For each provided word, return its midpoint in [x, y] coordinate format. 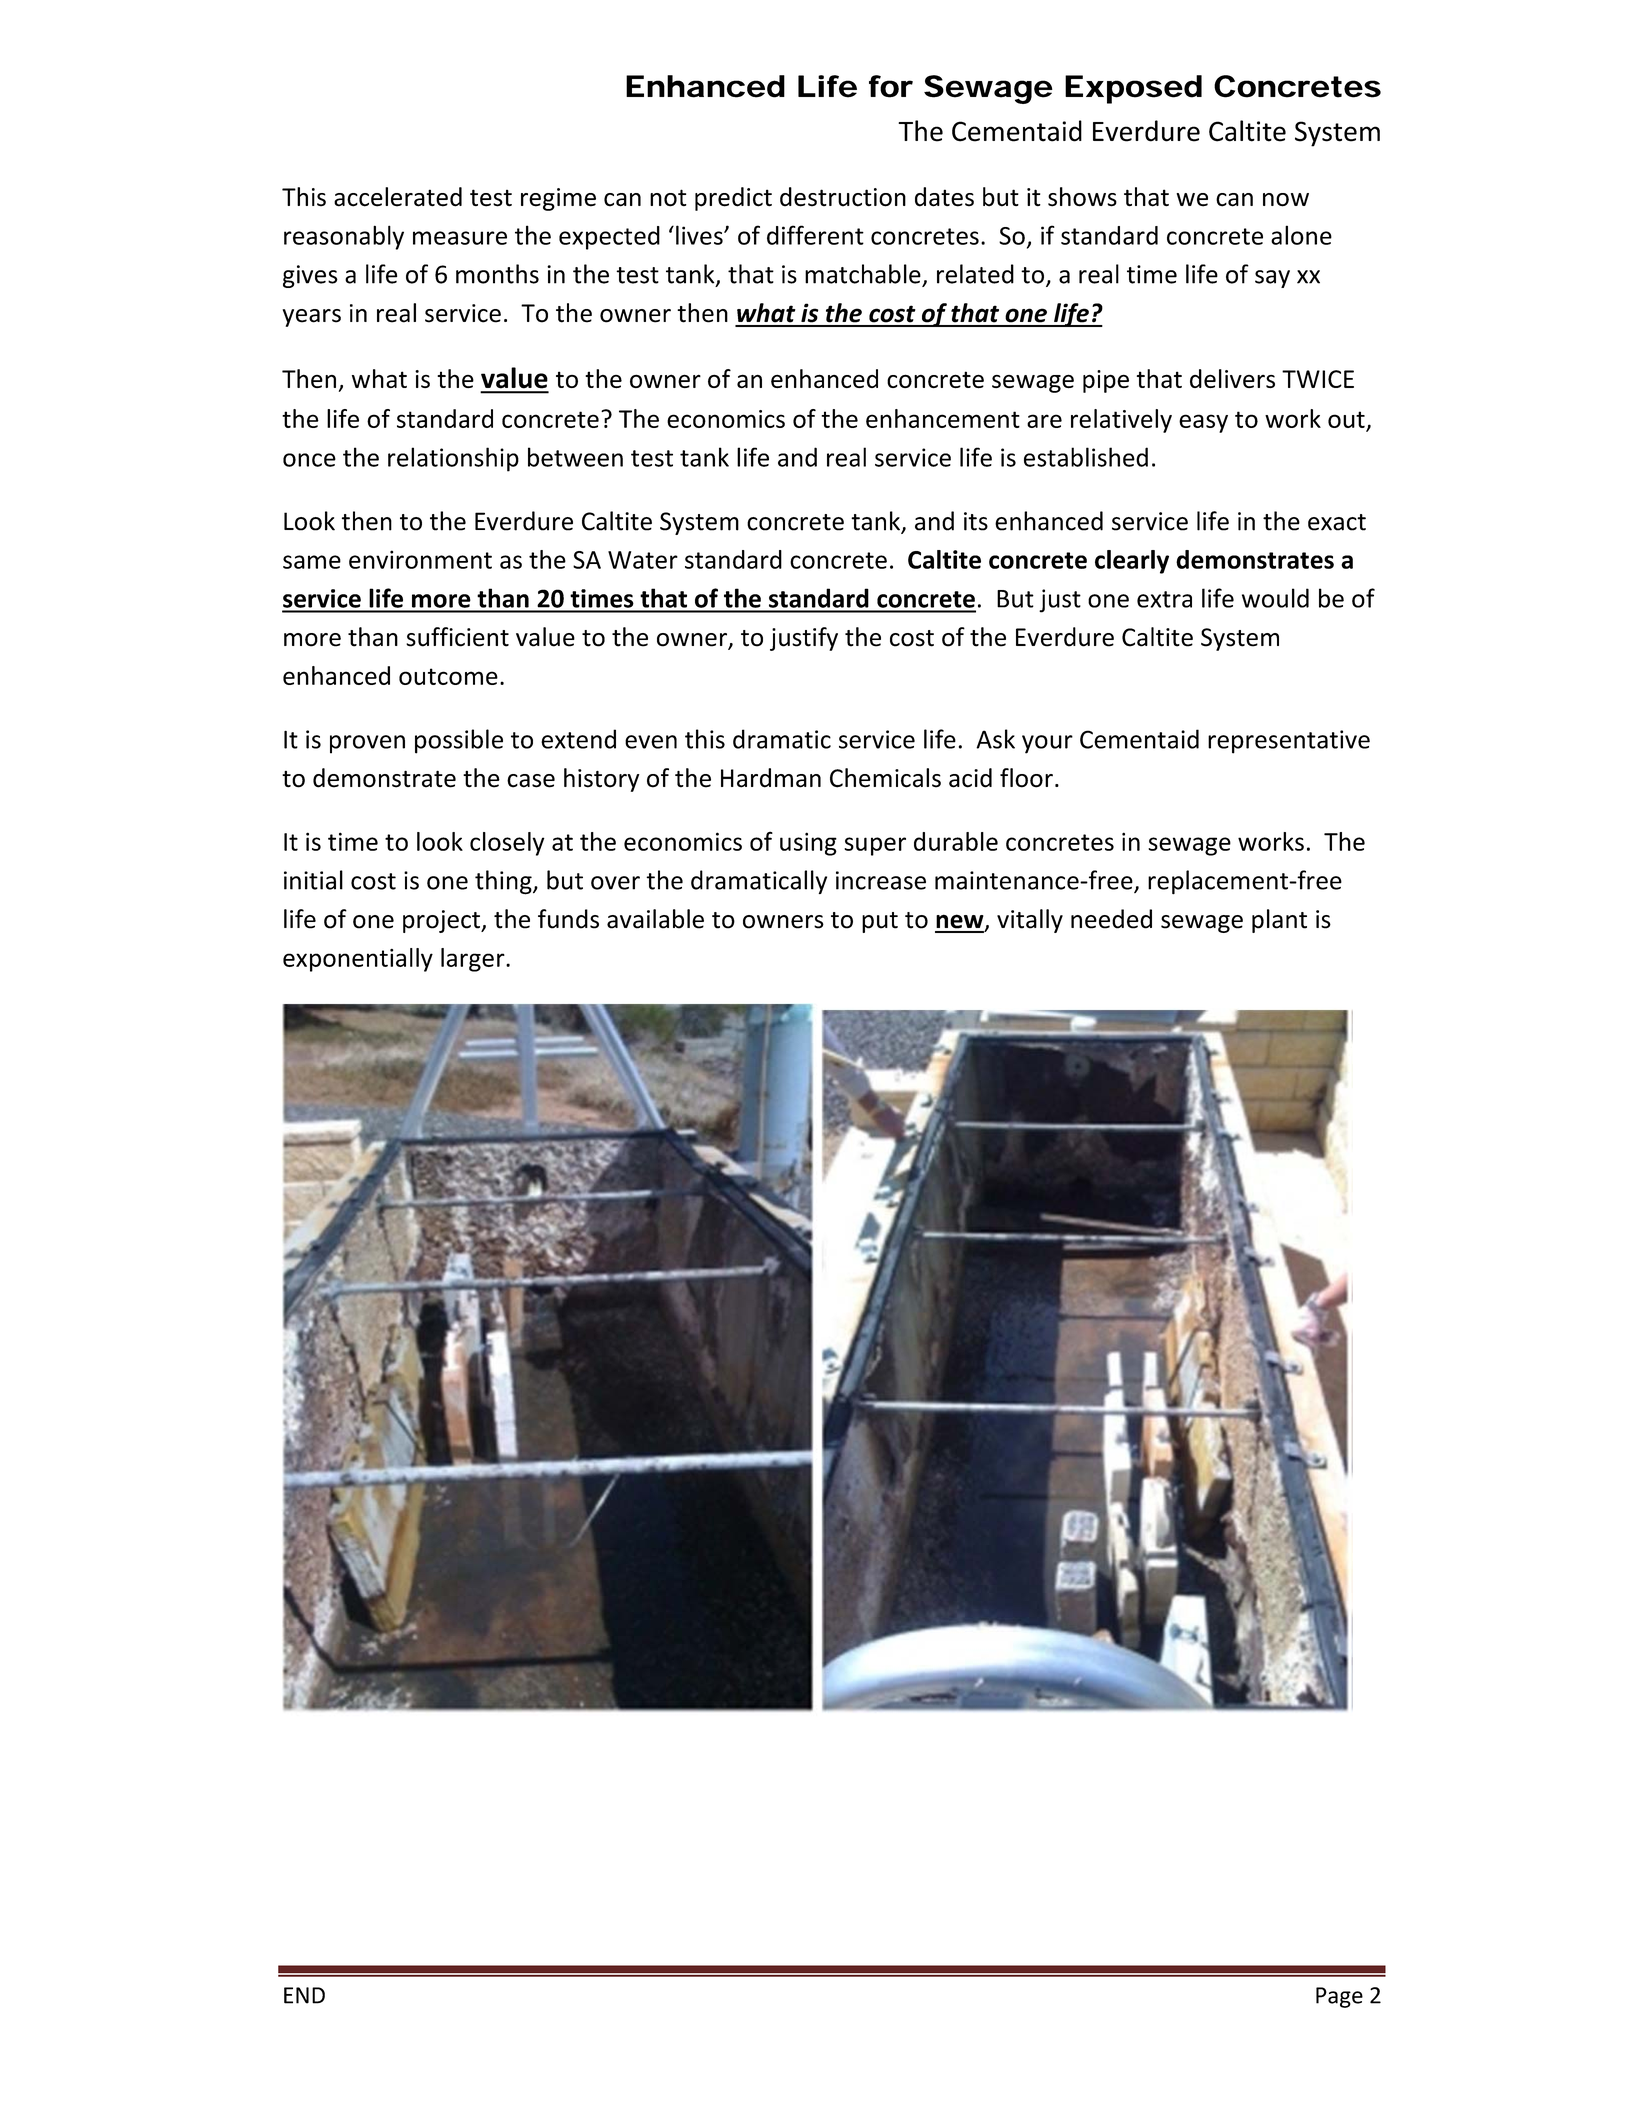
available [655, 919]
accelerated [398, 197]
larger [474, 960]
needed [1111, 919]
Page [1339, 1997]
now [1286, 200]
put [880, 922]
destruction [843, 197]
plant [1279, 921]
